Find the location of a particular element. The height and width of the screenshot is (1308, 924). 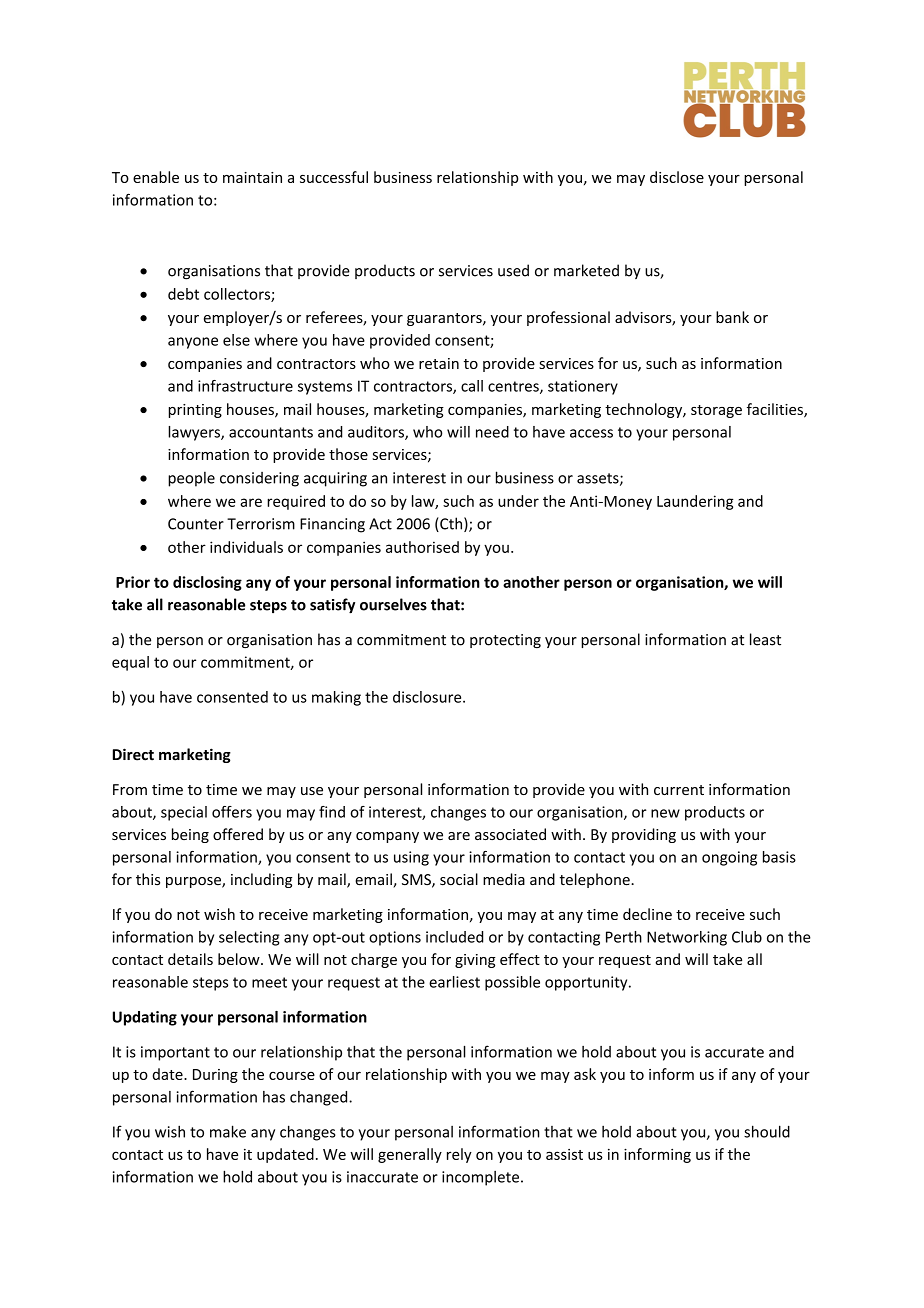

used is located at coordinates (513, 270).
